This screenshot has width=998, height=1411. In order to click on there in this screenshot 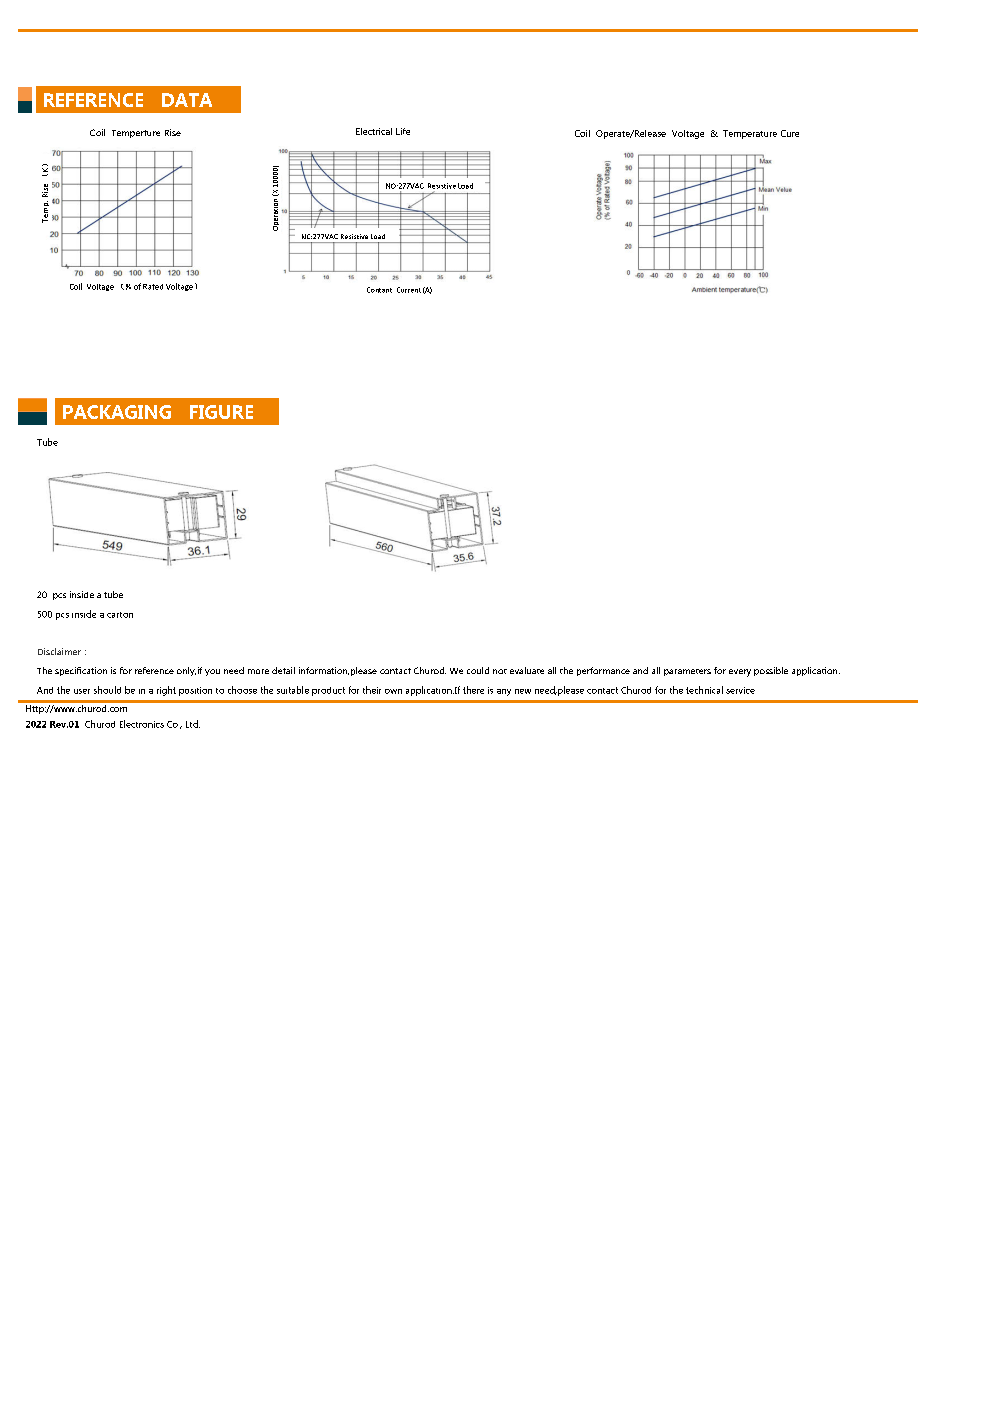, I will do `click(473, 690)`.
